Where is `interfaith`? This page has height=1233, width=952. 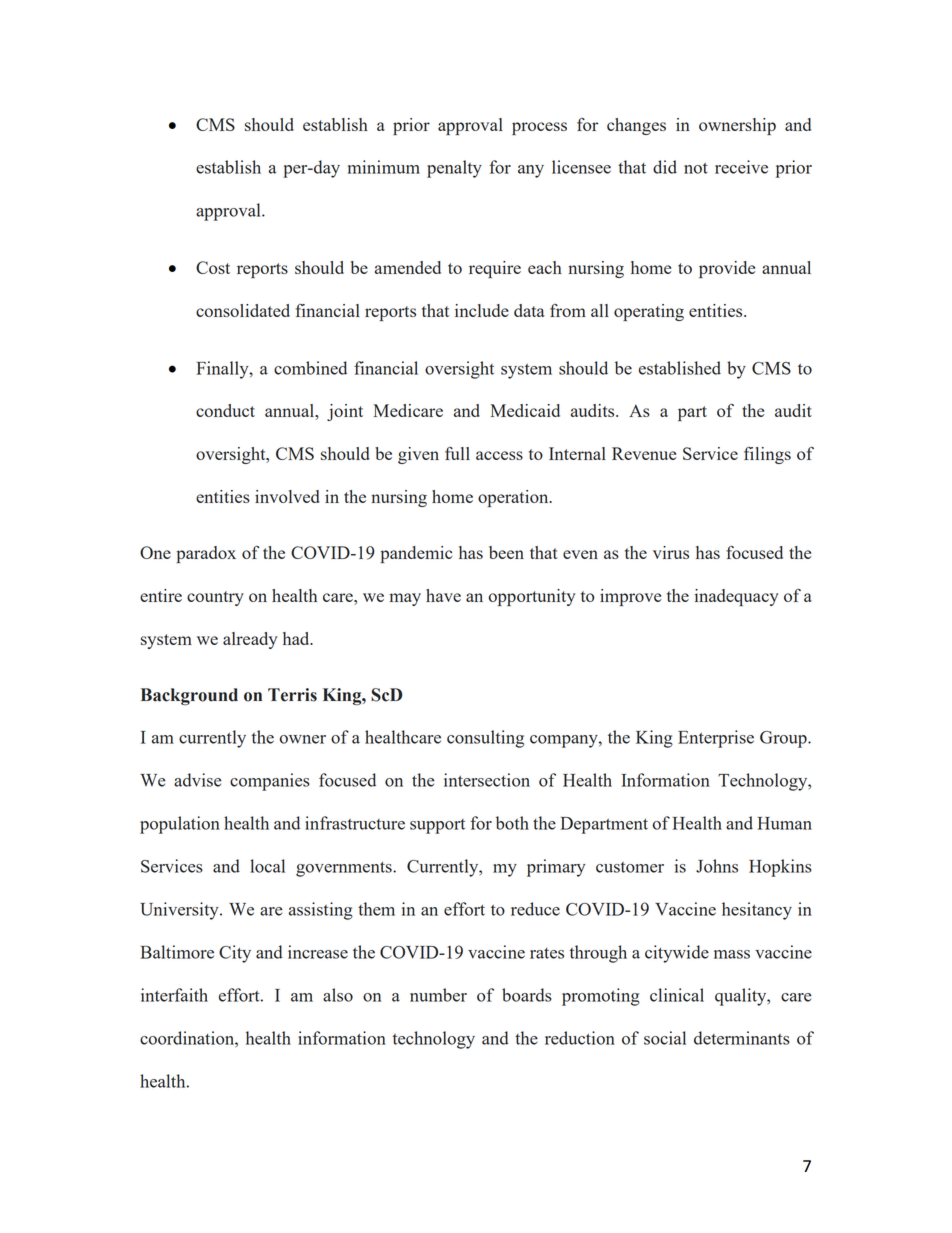 interfaith is located at coordinates (174, 995).
